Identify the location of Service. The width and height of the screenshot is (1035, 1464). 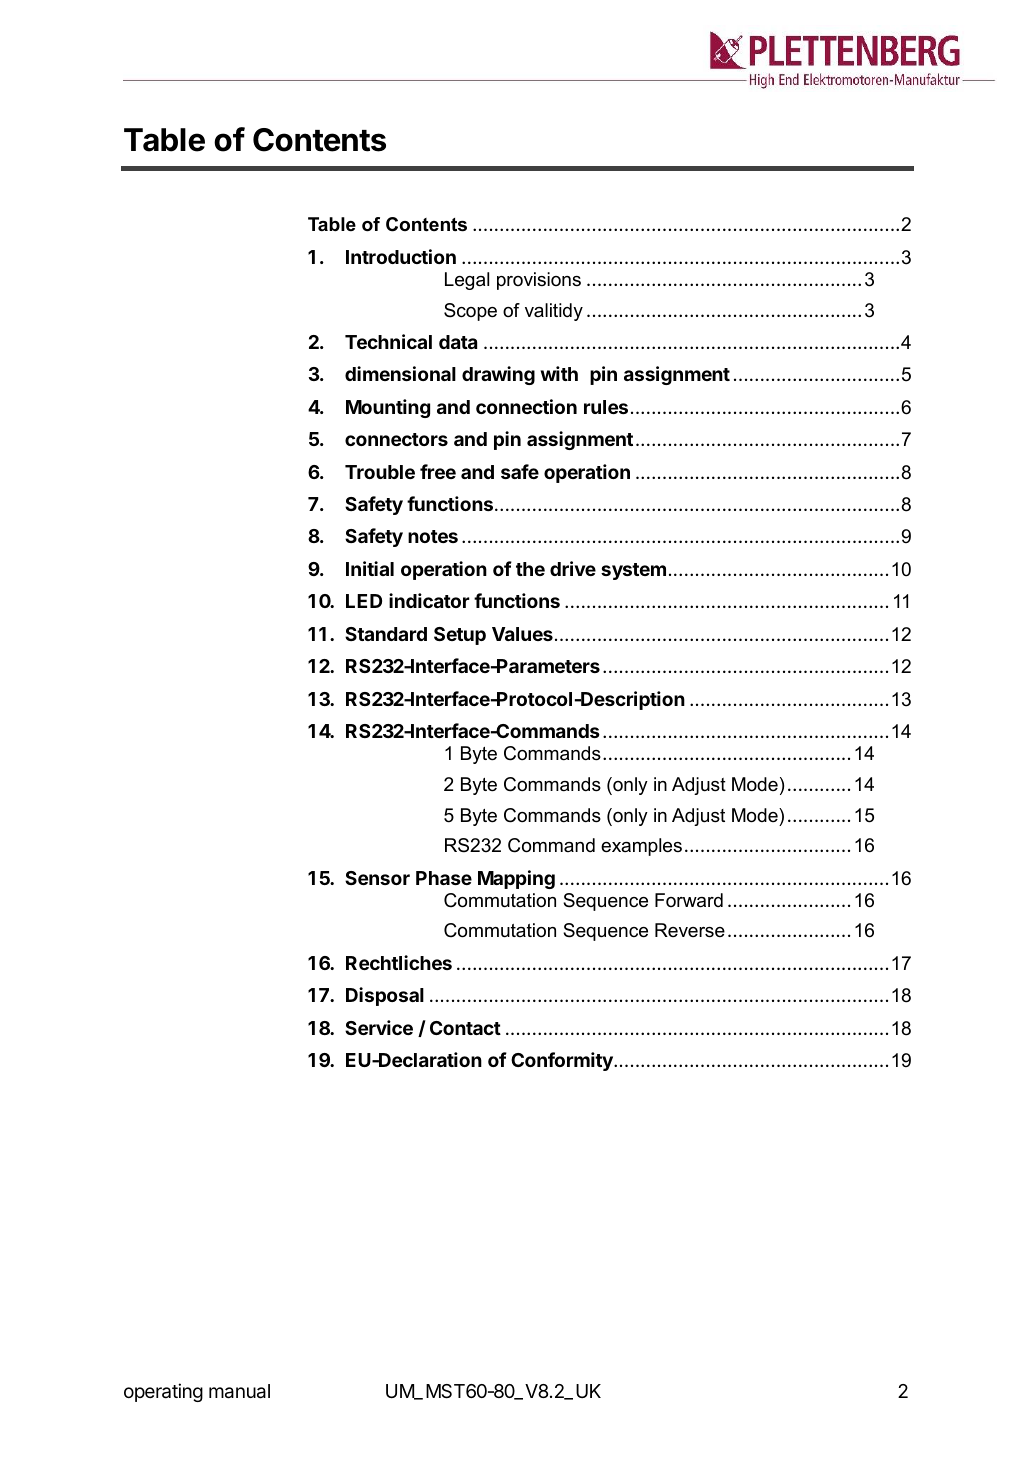
(379, 1027).
